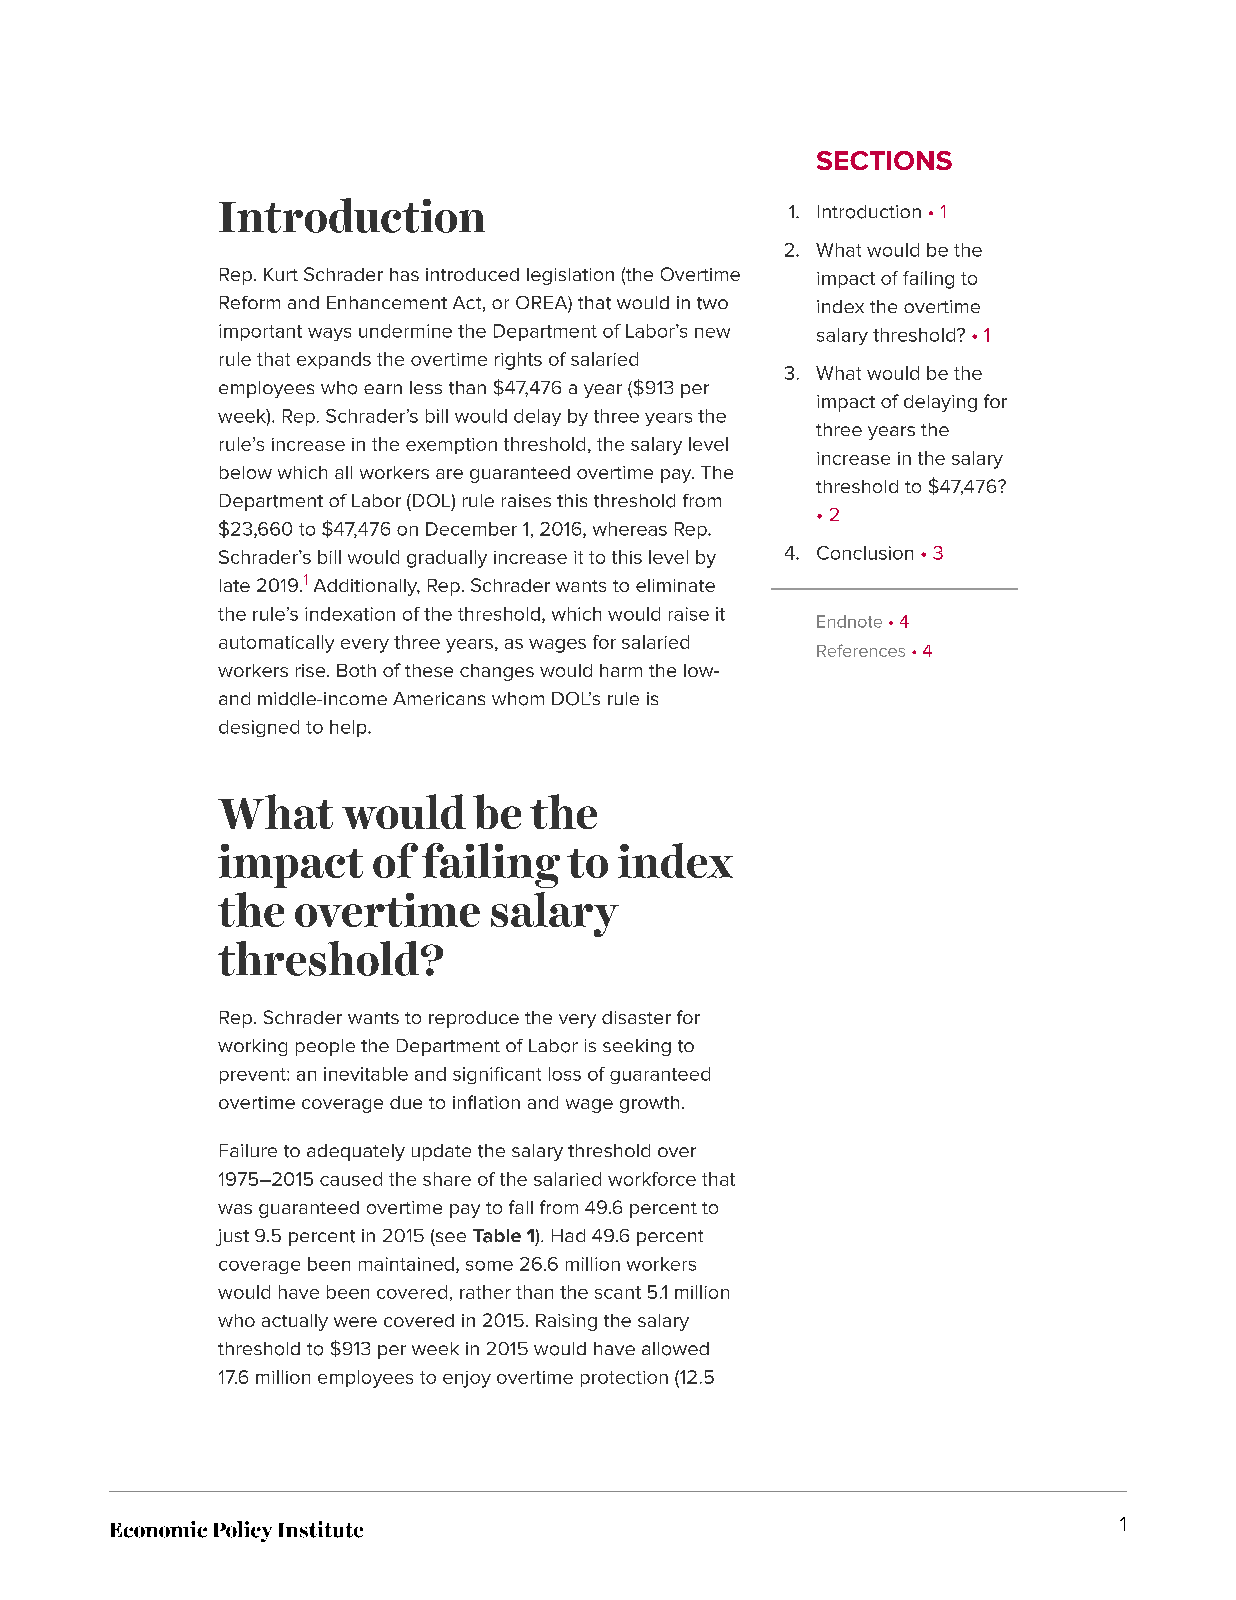  I want to click on Kurt, so click(281, 274).
